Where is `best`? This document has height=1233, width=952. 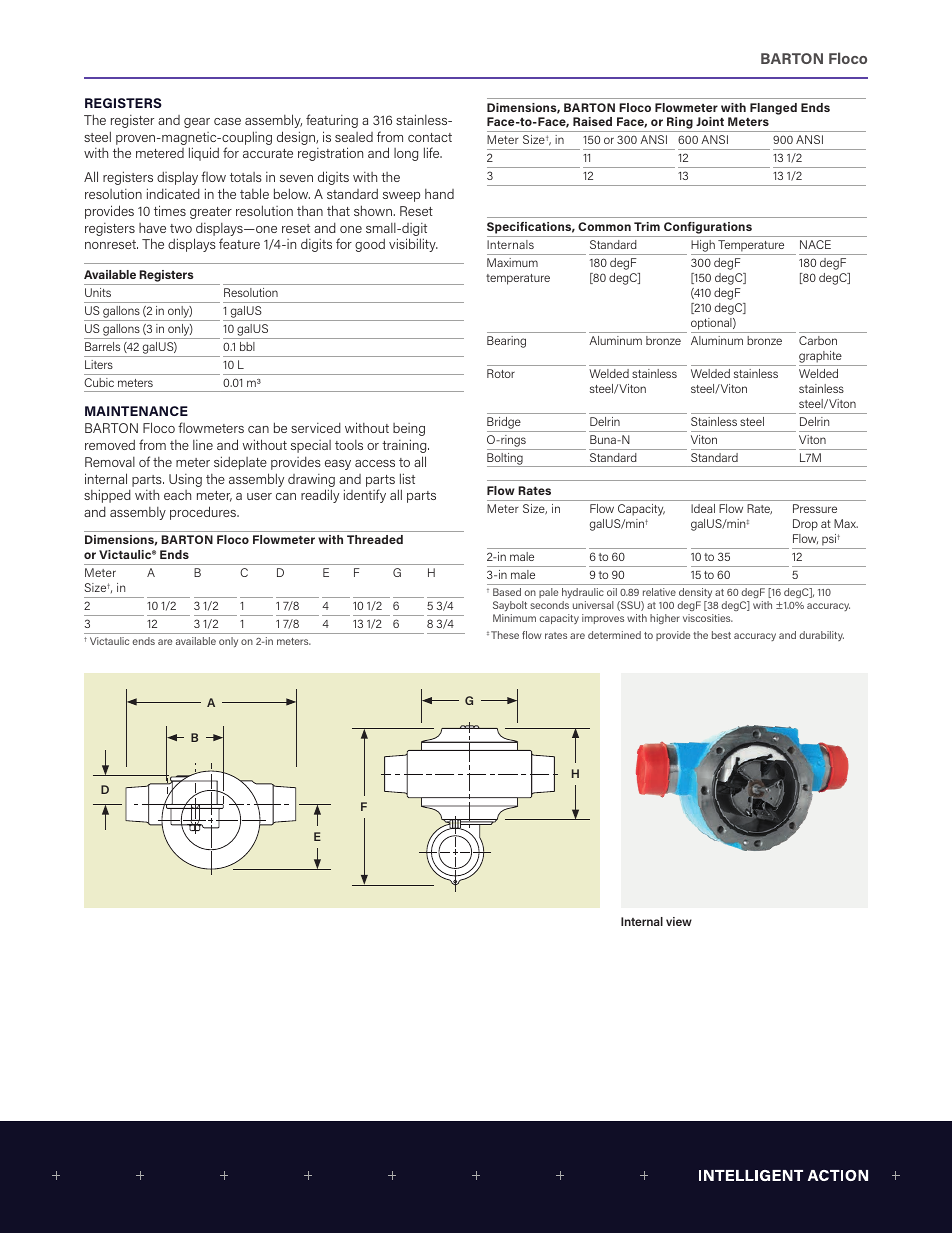
best is located at coordinates (721, 635).
